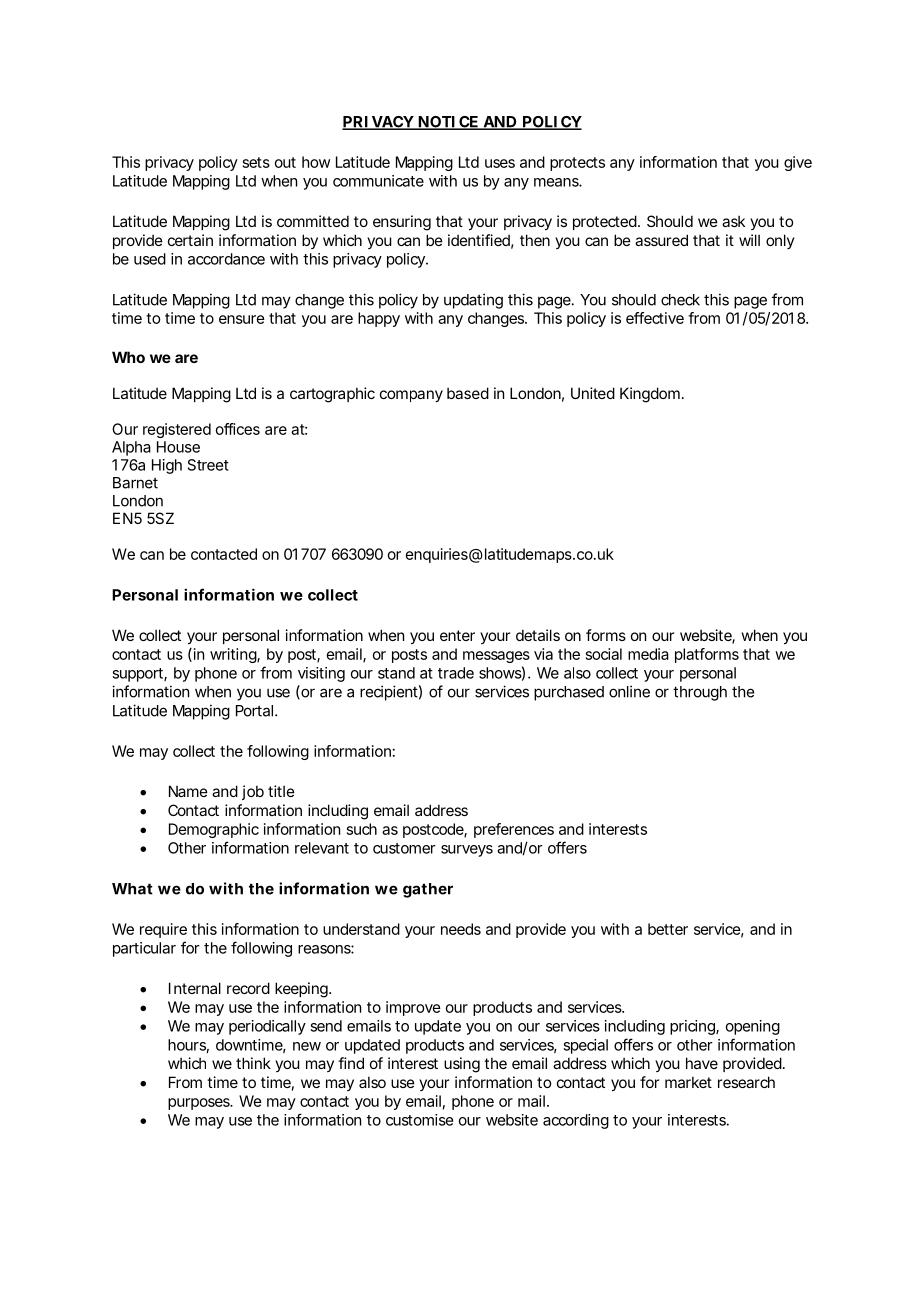 This document has width=924, height=1308. Describe the element at coordinates (700, 693) in the document. I see `through` at that location.
